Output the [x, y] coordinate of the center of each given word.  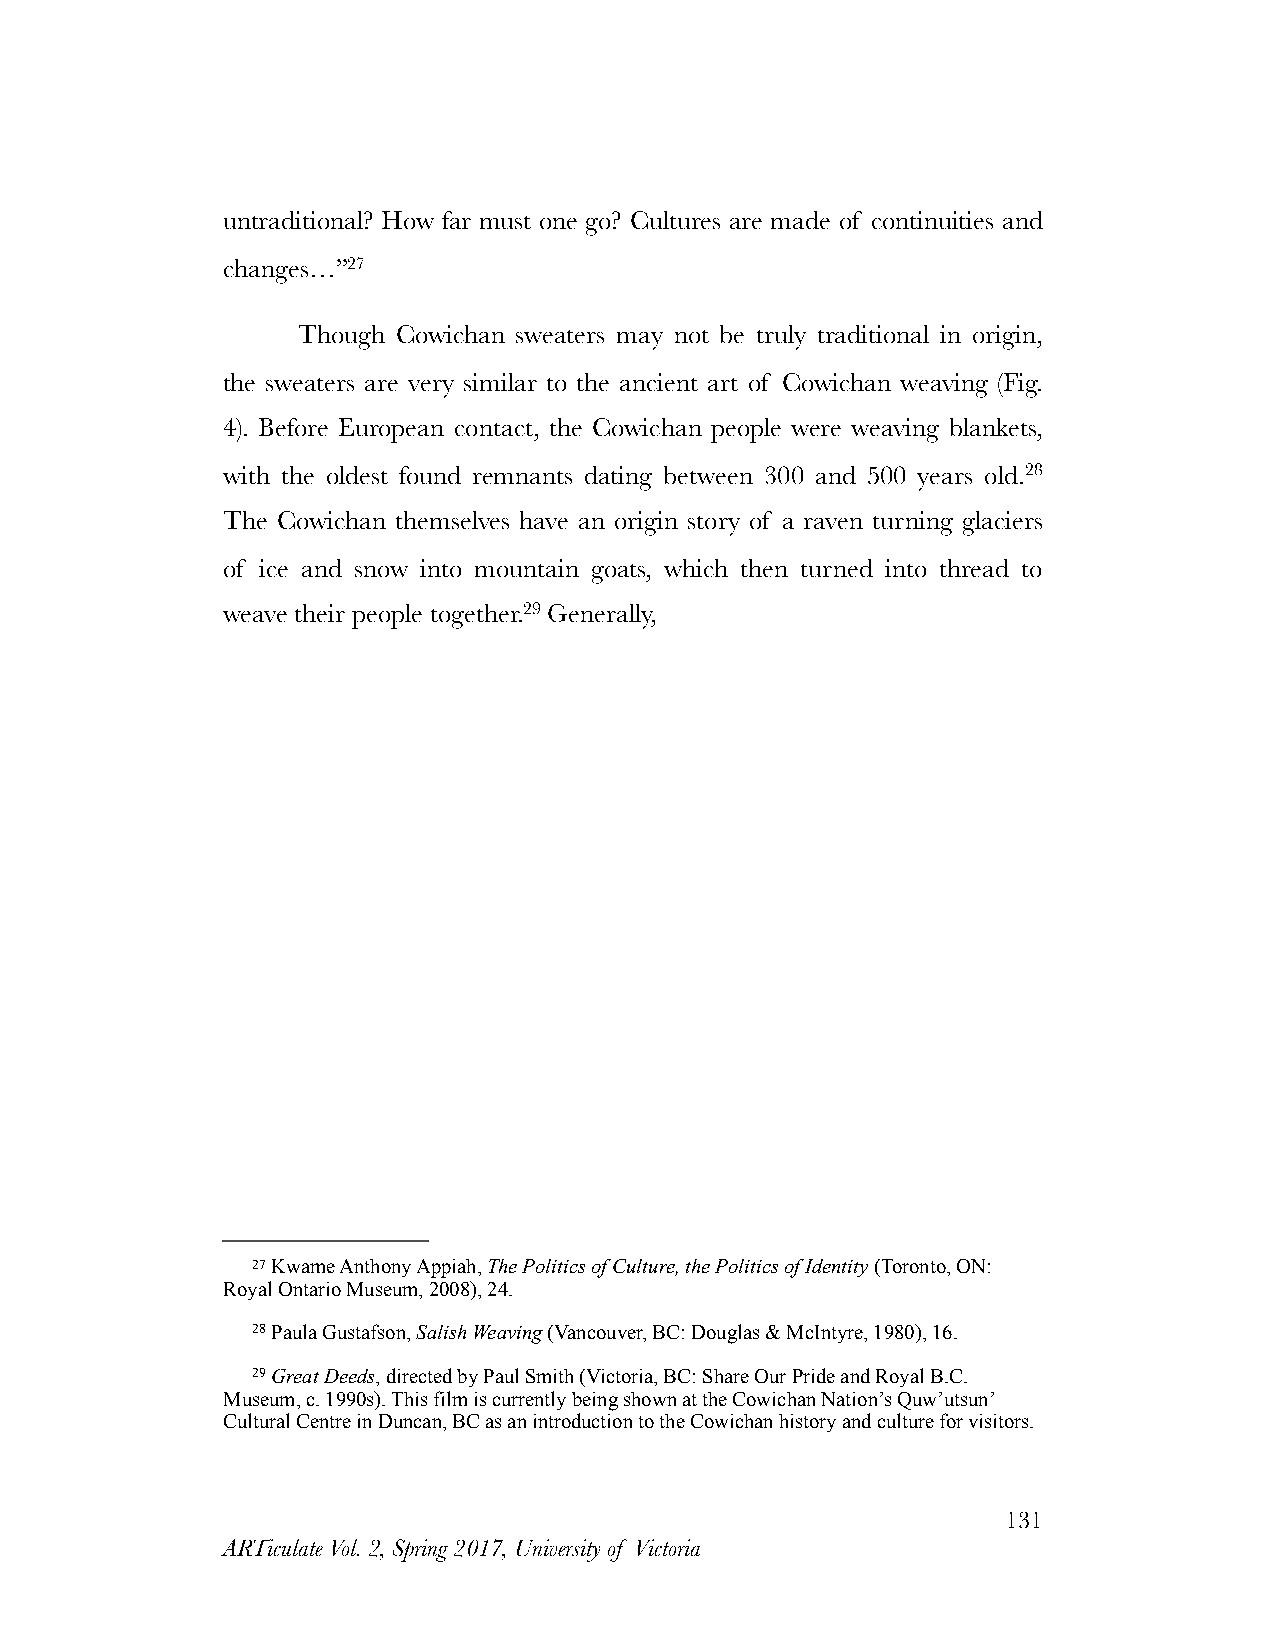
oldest [357, 475]
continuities [932, 220]
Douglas [725, 1334]
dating [618, 478]
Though [342, 337]
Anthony [375, 1268]
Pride [814, 1375]
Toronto [913, 1266]
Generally [601, 616]
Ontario [310, 1289]
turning [913, 523]
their [320, 613]
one [558, 223]
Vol [346, 1547]
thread [974, 568]
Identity [836, 1268]
